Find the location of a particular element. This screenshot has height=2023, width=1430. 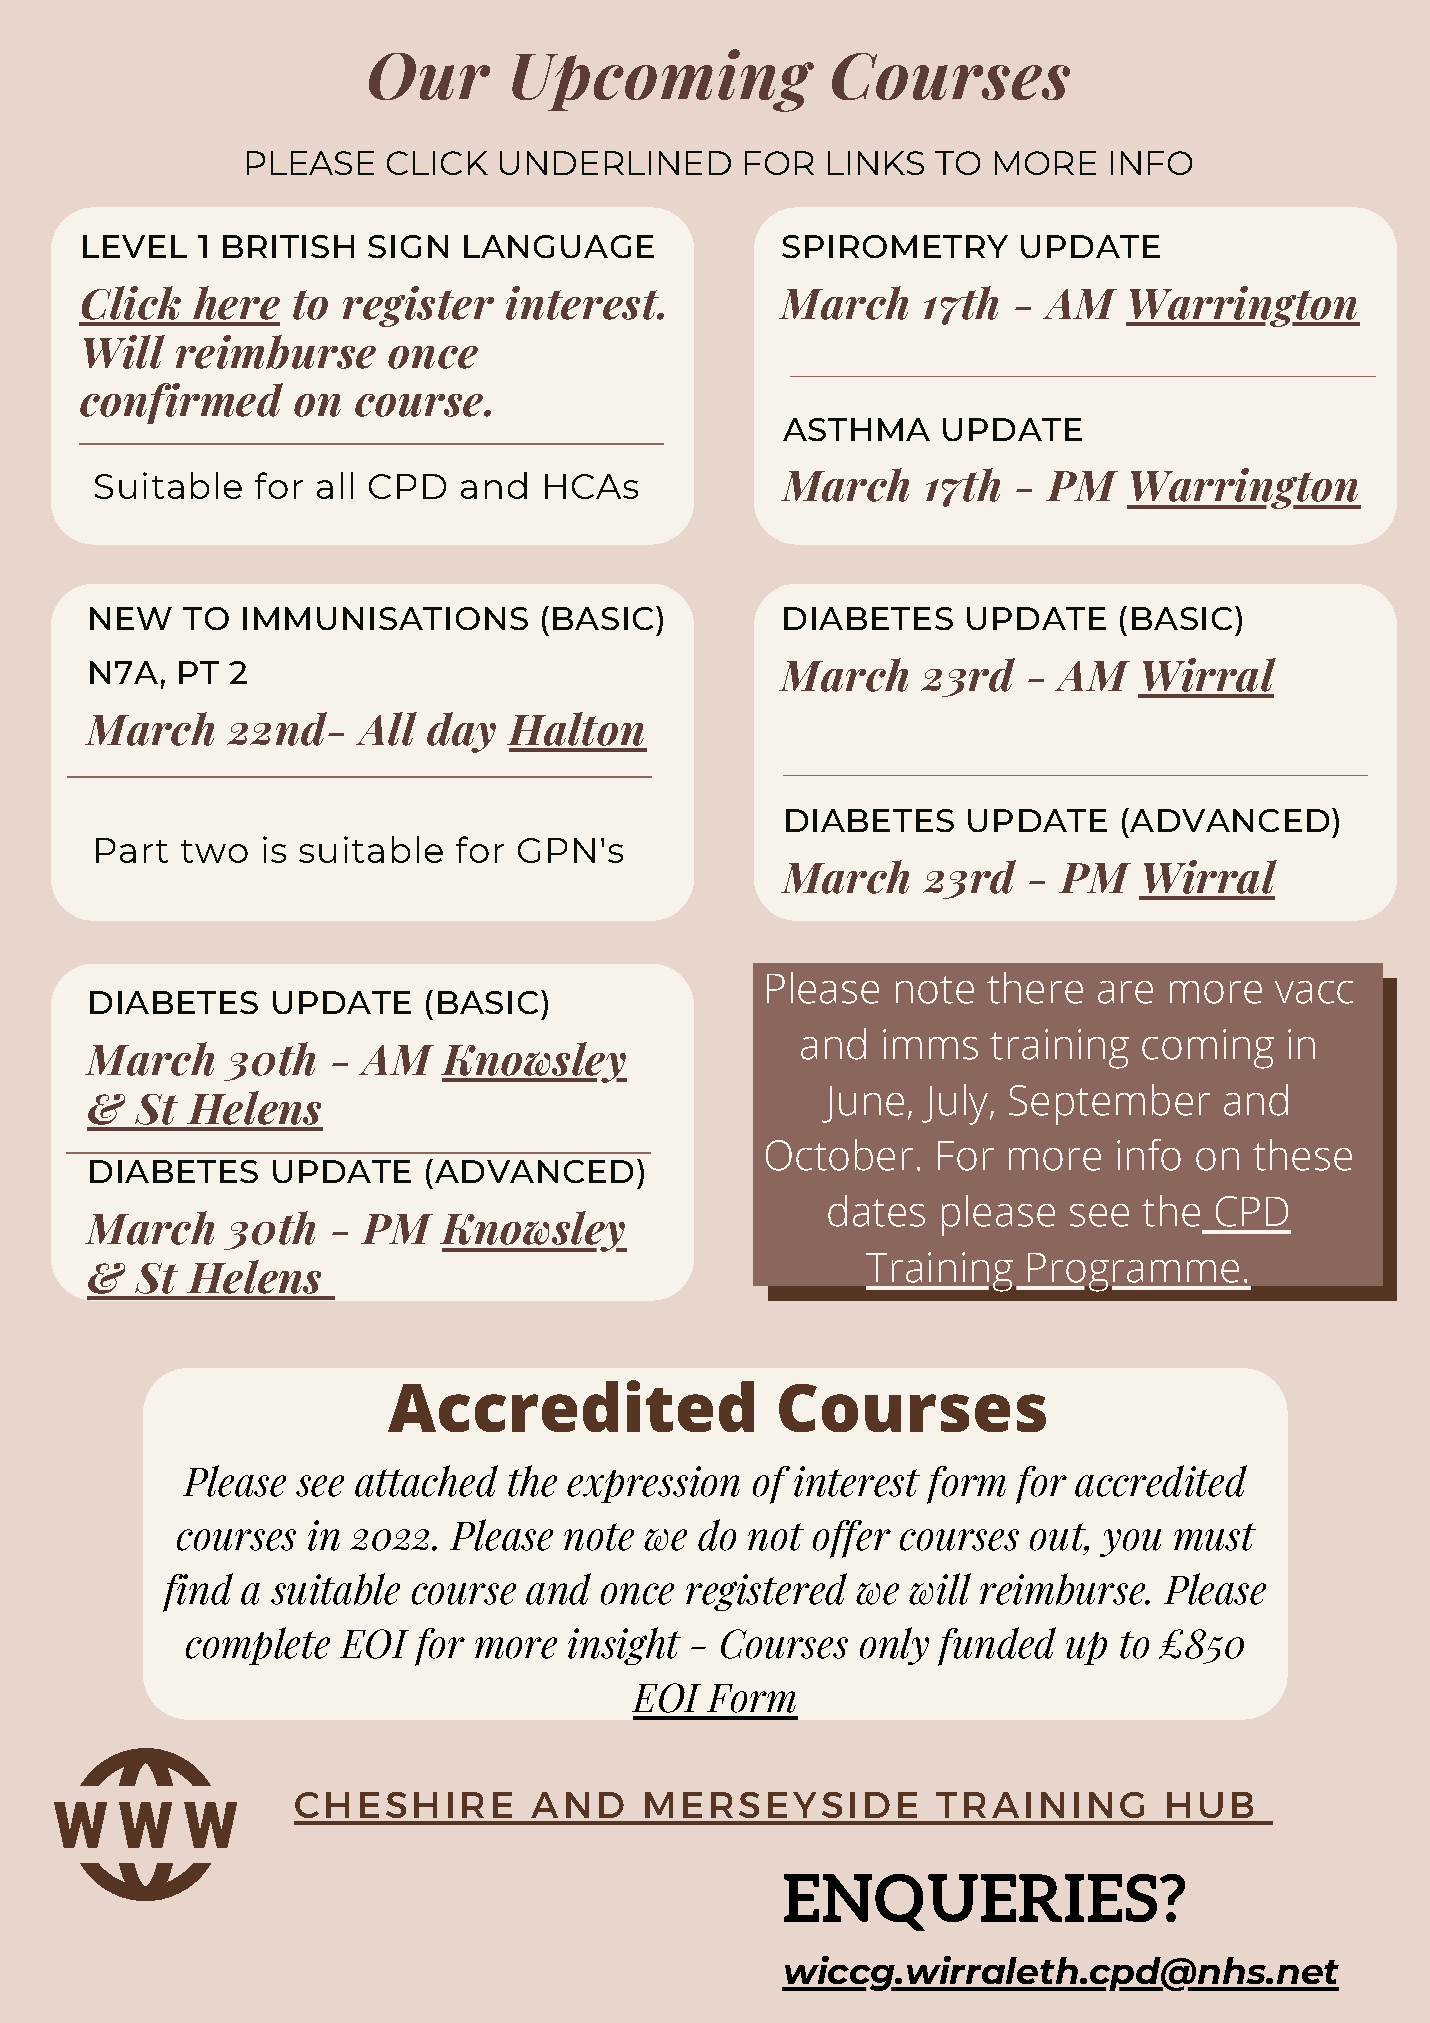

HUB is located at coordinates (1210, 1805).
